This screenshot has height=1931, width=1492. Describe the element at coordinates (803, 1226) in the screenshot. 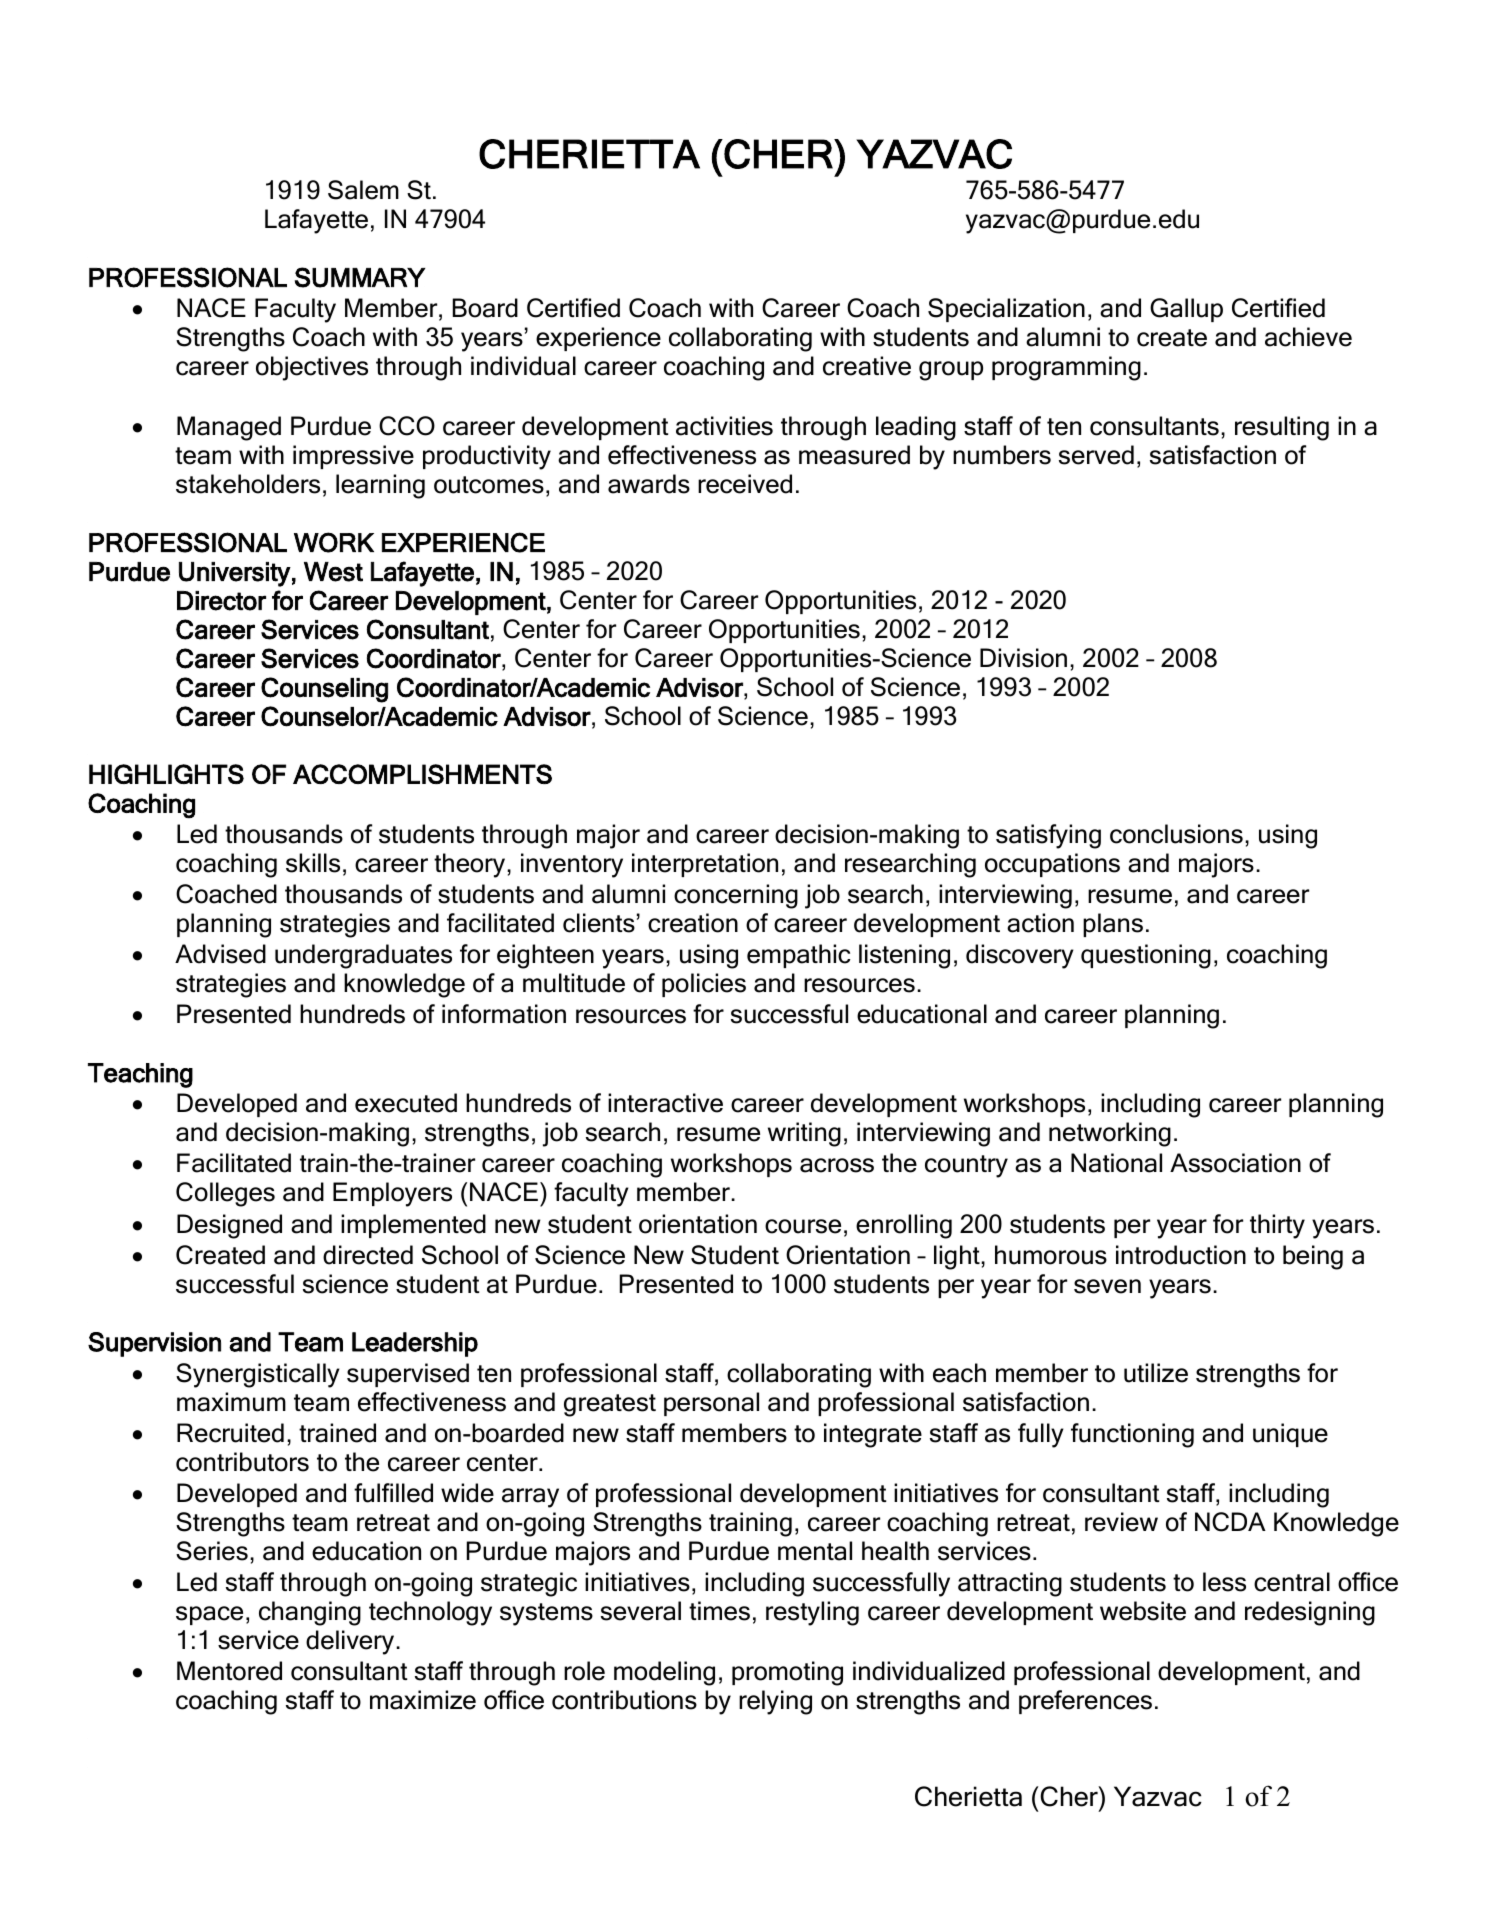

I see `course` at that location.
